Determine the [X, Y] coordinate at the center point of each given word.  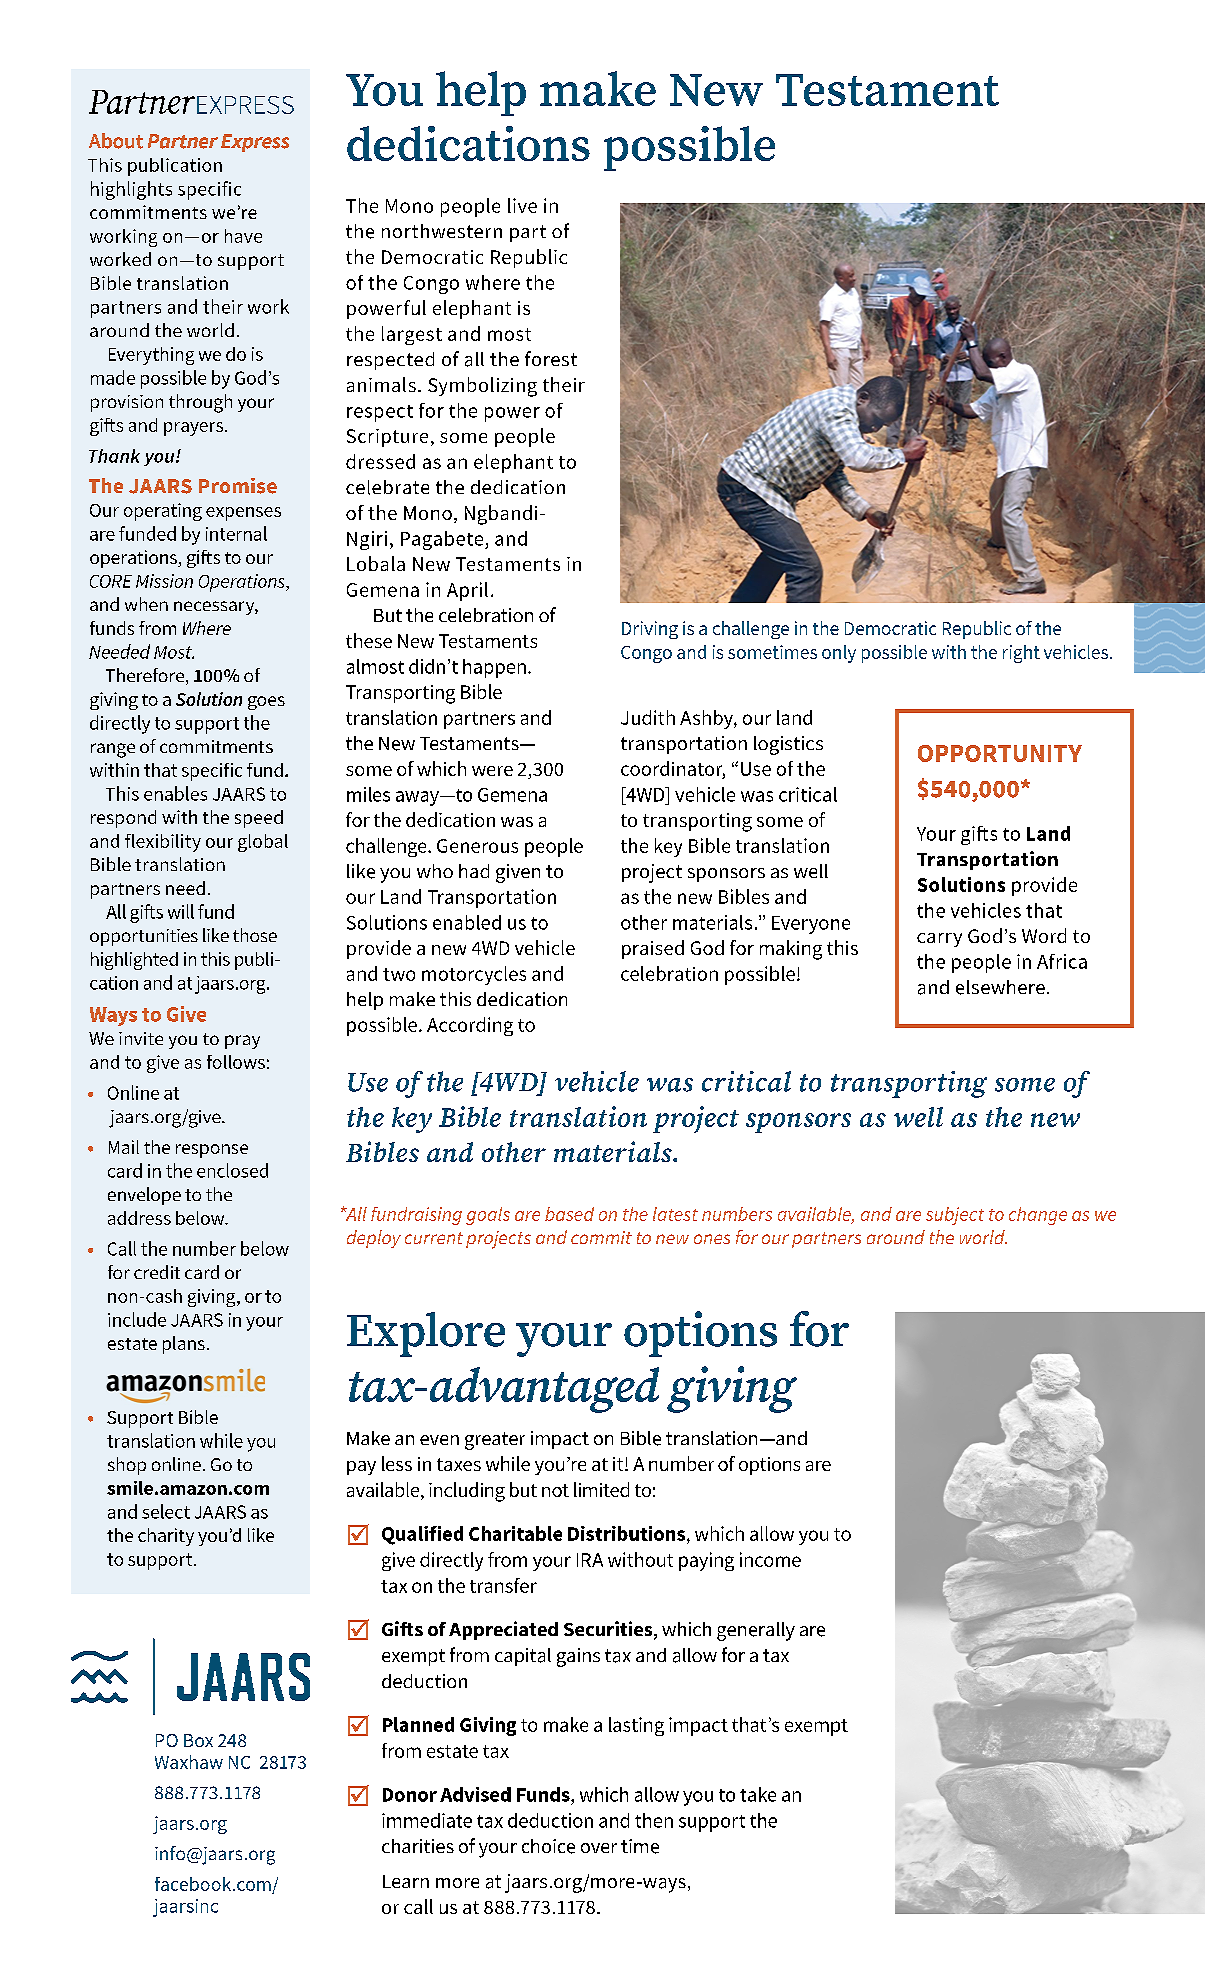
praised [653, 949]
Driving [650, 630]
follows [236, 1062]
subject [955, 1216]
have [243, 236]
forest [551, 358]
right [1021, 654]
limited [601, 1489]
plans [184, 1345]
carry [939, 940]
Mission [164, 581]
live [522, 205]
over [599, 1848]
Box [198, 1740]
